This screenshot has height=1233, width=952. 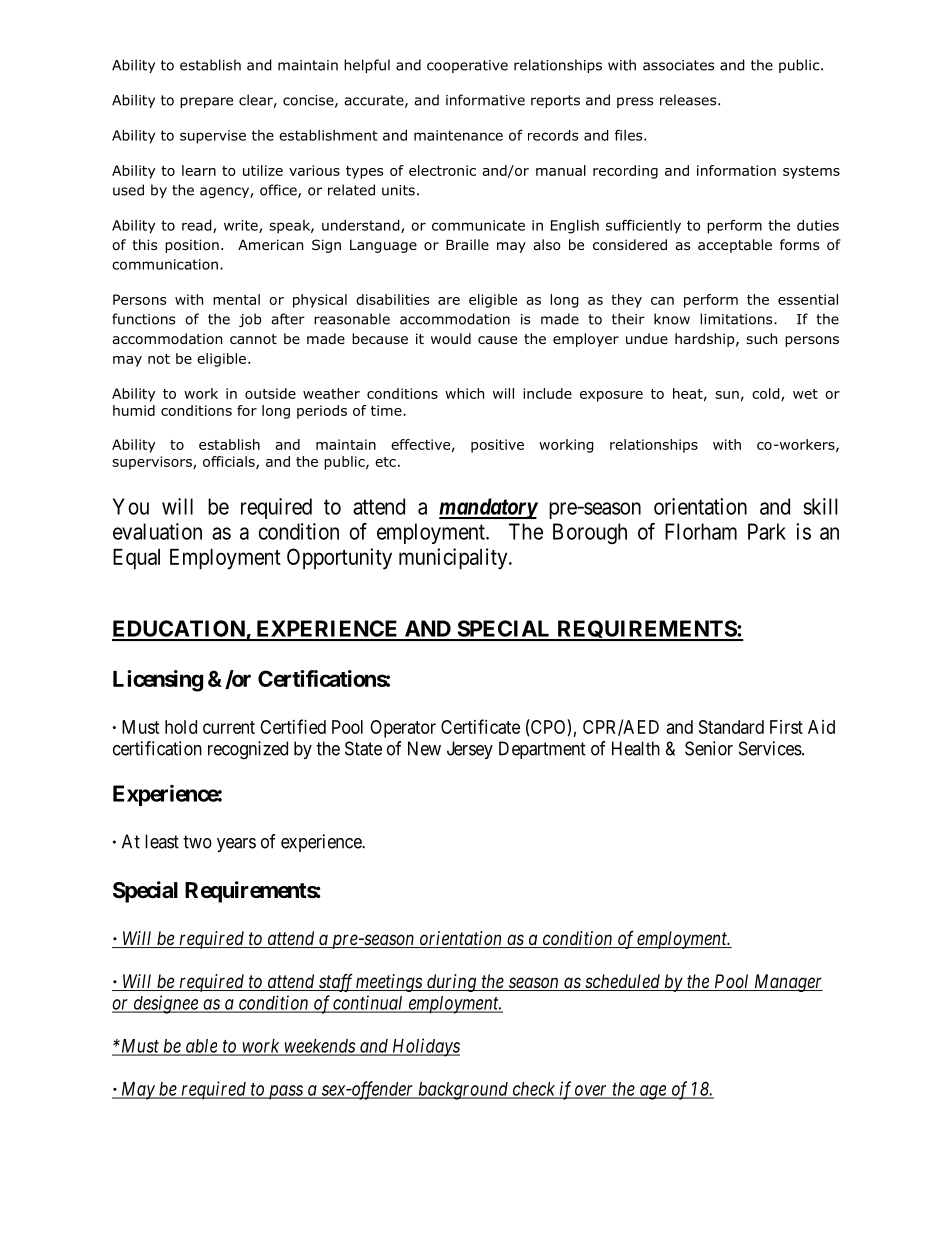 What do you see at coordinates (454, 559) in the screenshot?
I see `municipality` at bounding box center [454, 559].
